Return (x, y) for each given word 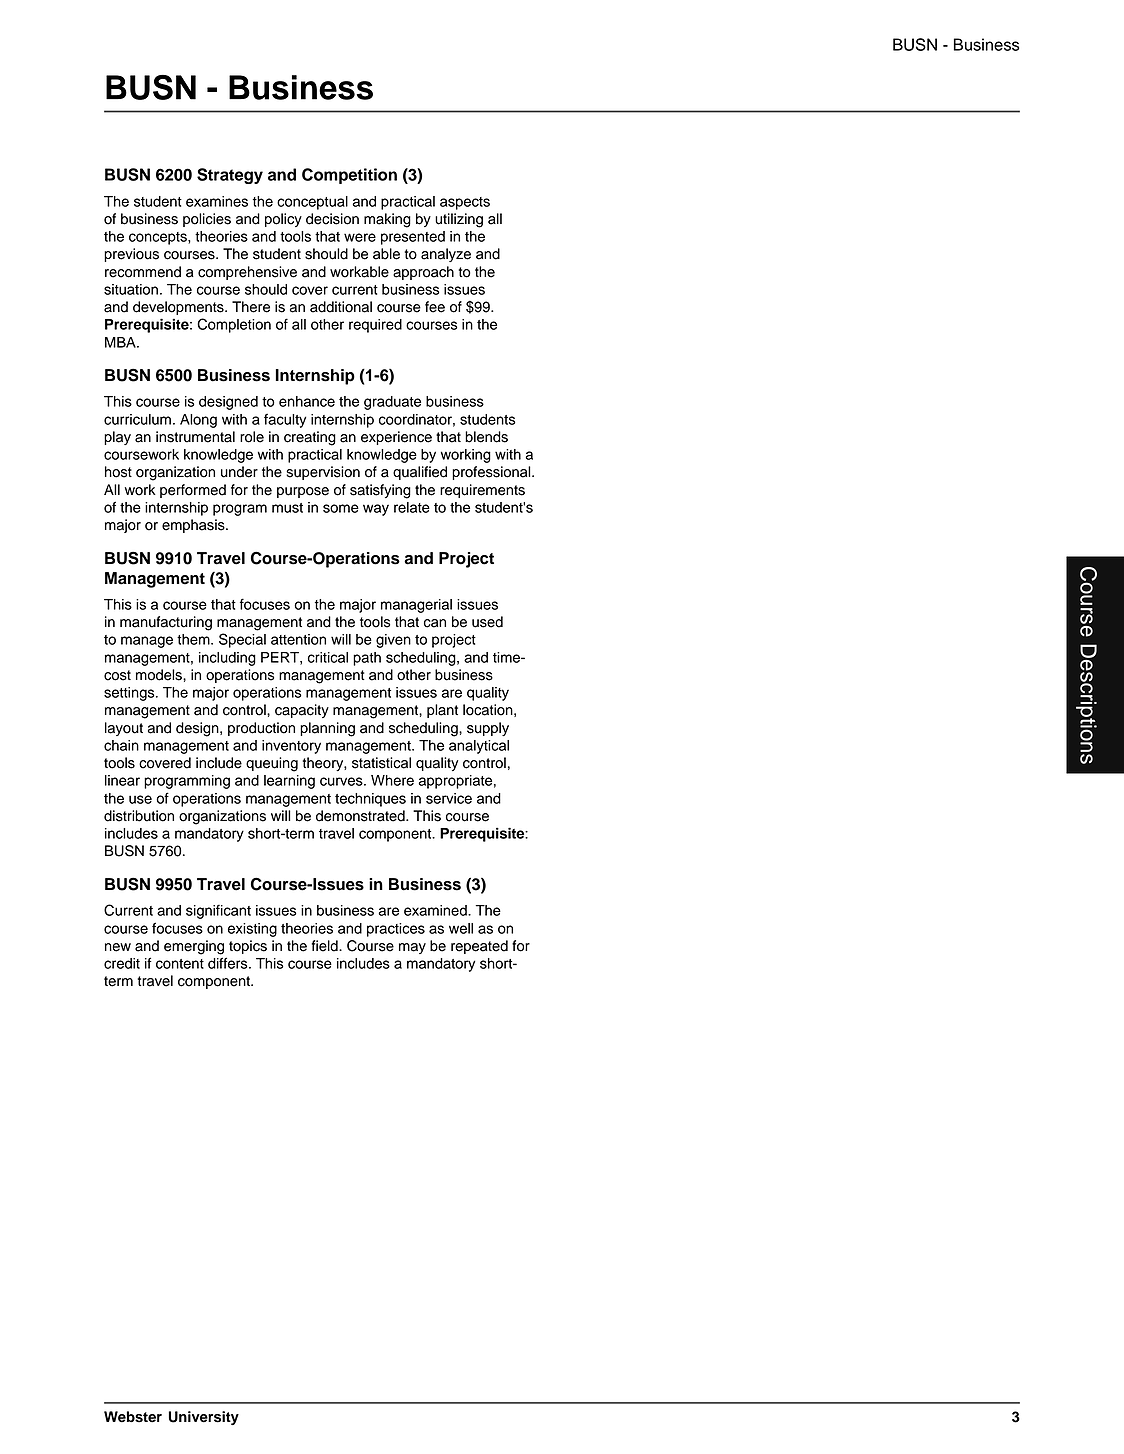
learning (289, 782)
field (325, 946)
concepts (159, 238)
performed (193, 491)
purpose (303, 492)
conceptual (312, 203)
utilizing (459, 220)
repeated (479, 947)
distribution (139, 816)
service (449, 798)
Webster (133, 1417)
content (180, 964)
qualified (420, 473)
